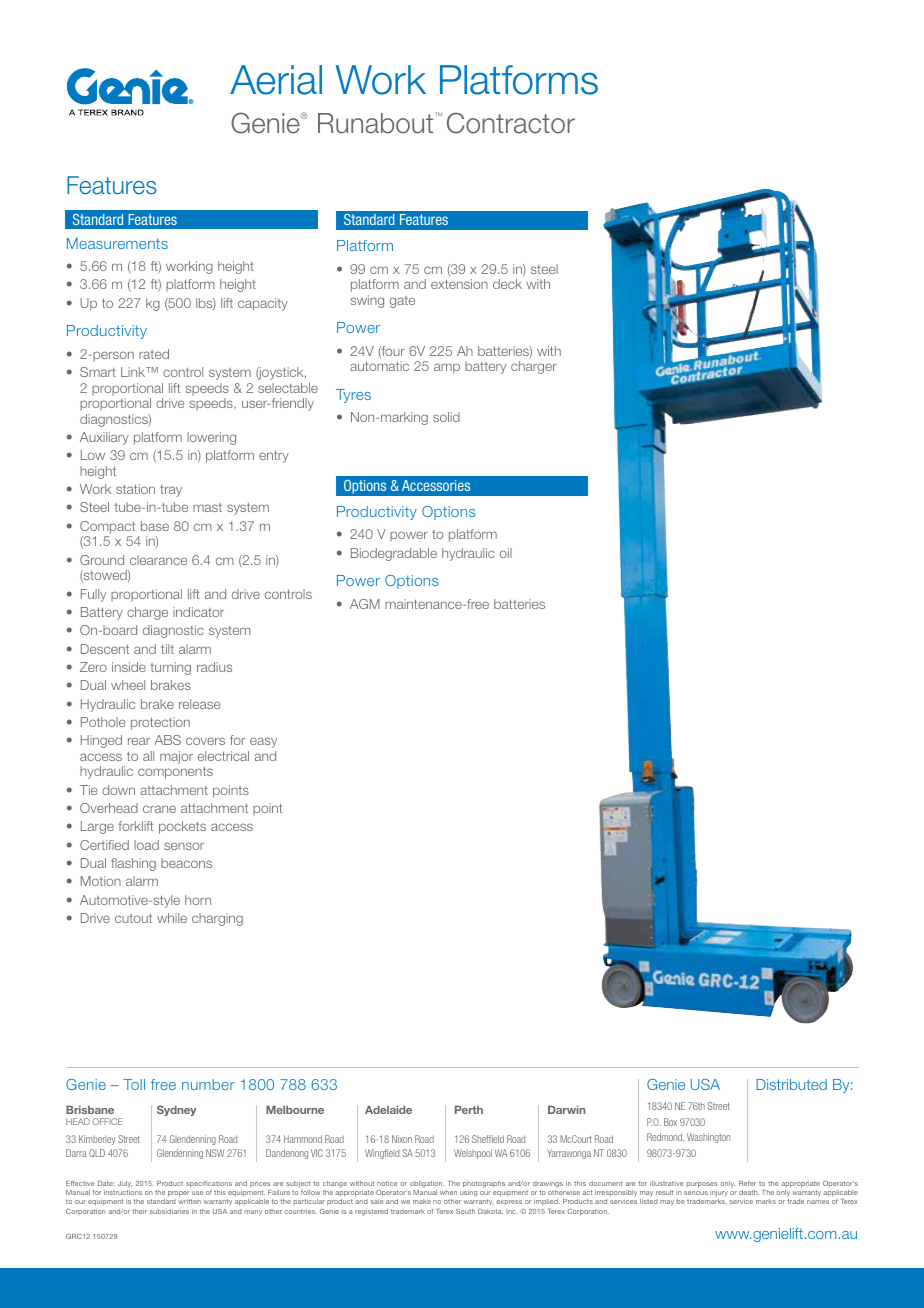  I want to click on oil, so click(506, 553).
